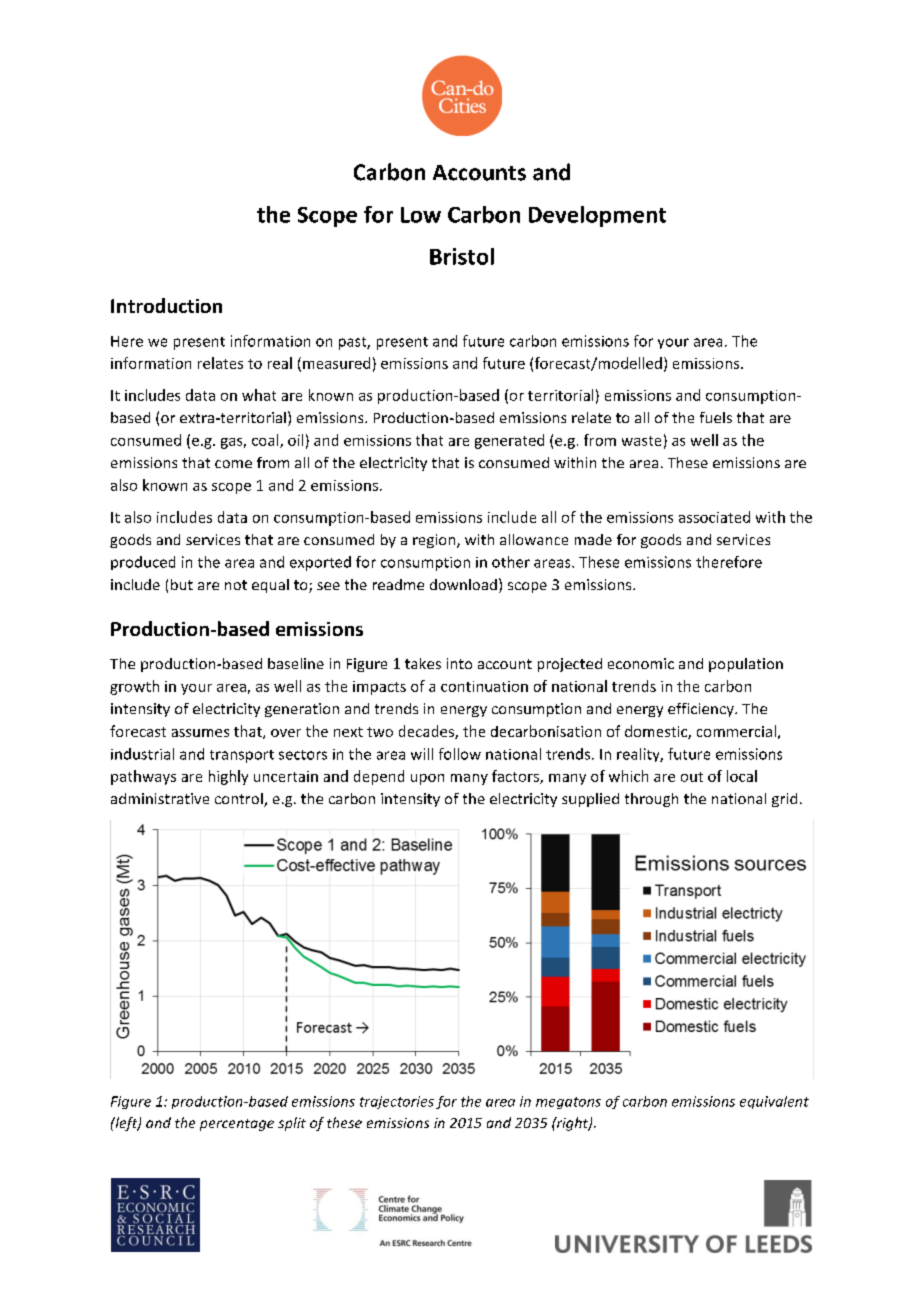 The width and height of the screenshot is (924, 1308). I want to click on out, so click(692, 777).
